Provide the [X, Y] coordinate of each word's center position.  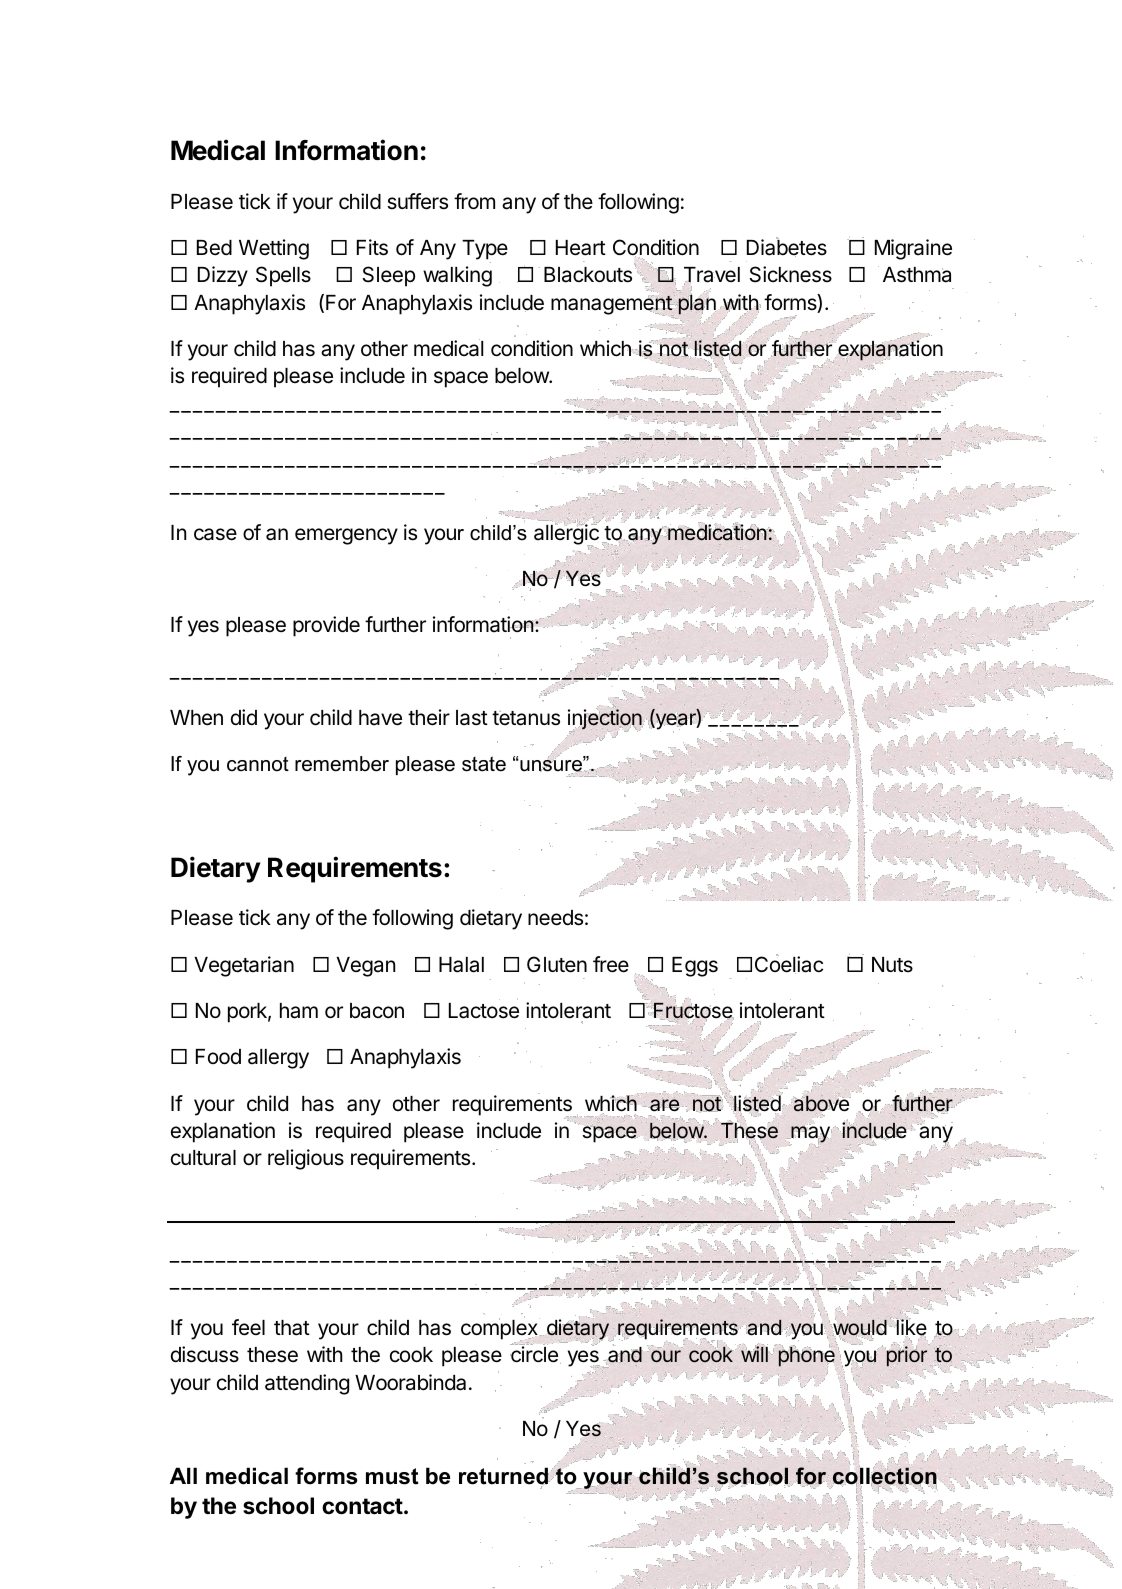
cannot [258, 764]
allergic [566, 535]
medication [717, 532]
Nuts [892, 965]
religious [306, 1159]
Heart [581, 248]
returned [504, 1477]
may [810, 1135]
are [664, 1105]
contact [362, 1506]
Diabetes [787, 247]
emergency [346, 536]
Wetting [274, 249]
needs [555, 918]
